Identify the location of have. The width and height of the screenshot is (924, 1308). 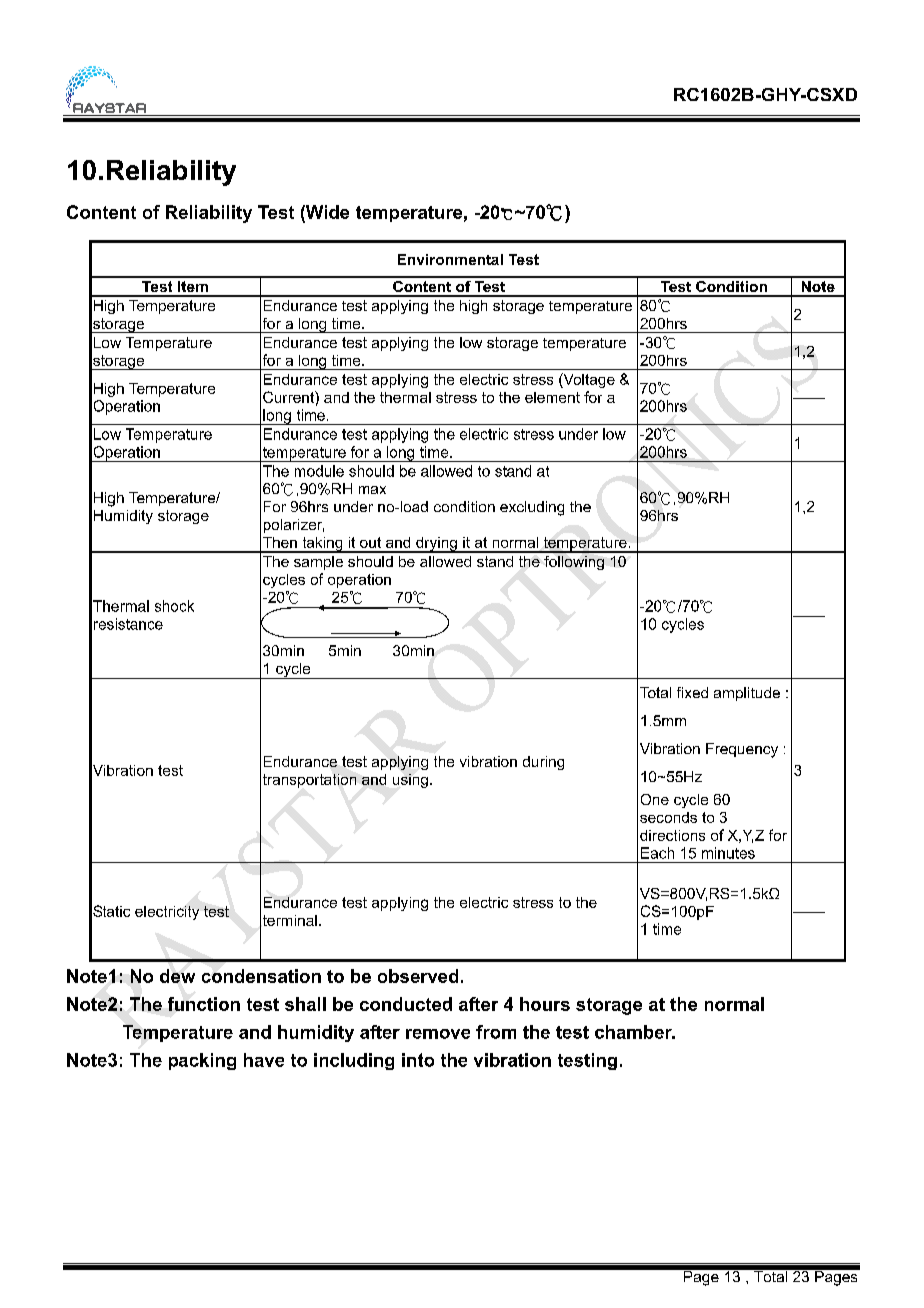
(264, 1060).
